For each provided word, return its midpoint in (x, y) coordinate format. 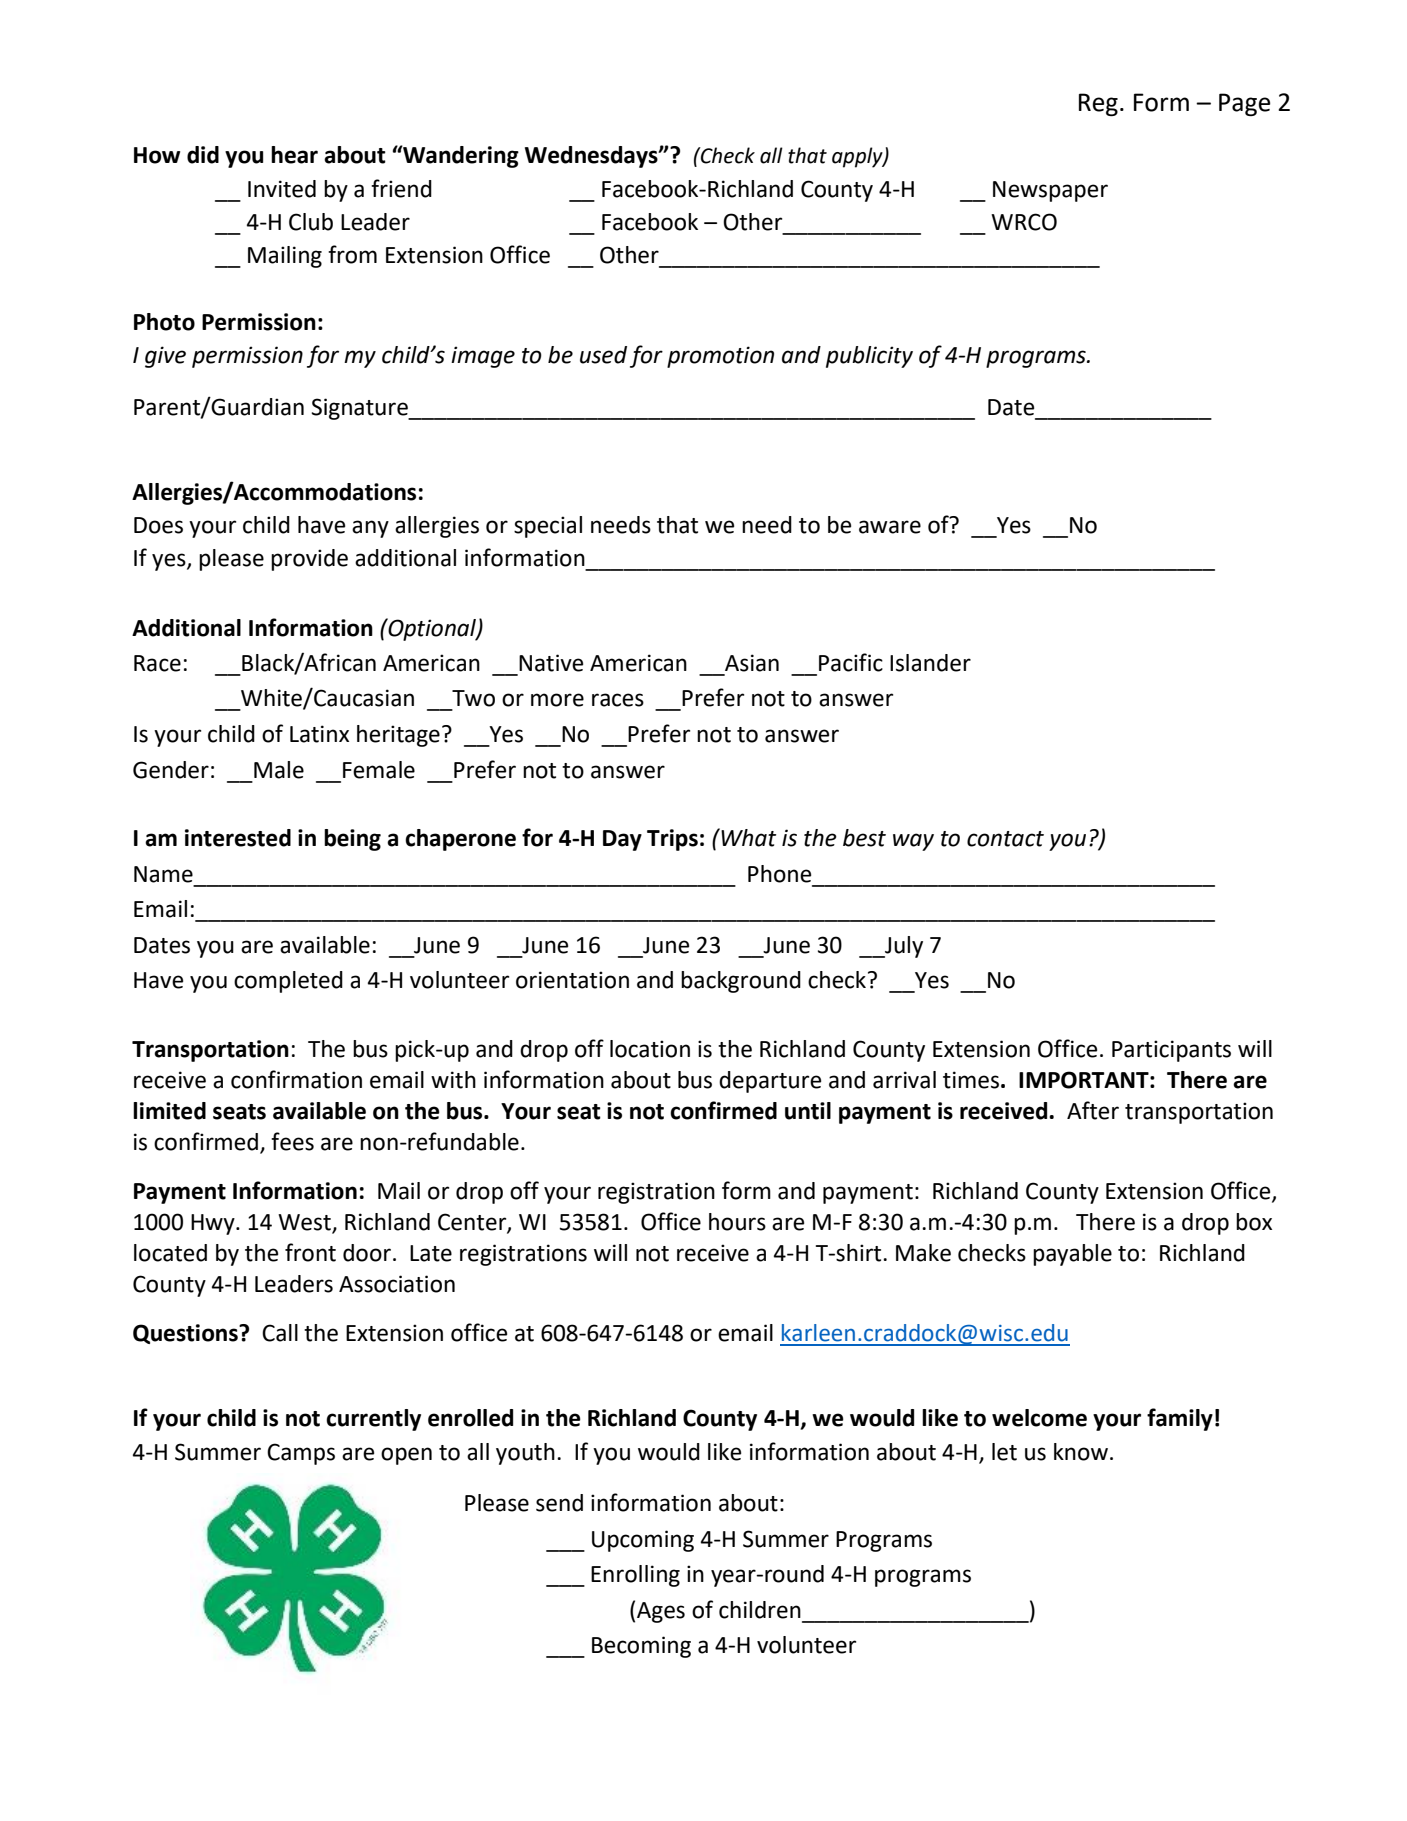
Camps (301, 1454)
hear (294, 155)
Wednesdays (592, 157)
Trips (672, 840)
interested (238, 838)
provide (309, 560)
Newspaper (1050, 191)
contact (1005, 839)
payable (1072, 1255)
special (548, 527)
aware (890, 527)
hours (737, 1222)
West (305, 1223)
